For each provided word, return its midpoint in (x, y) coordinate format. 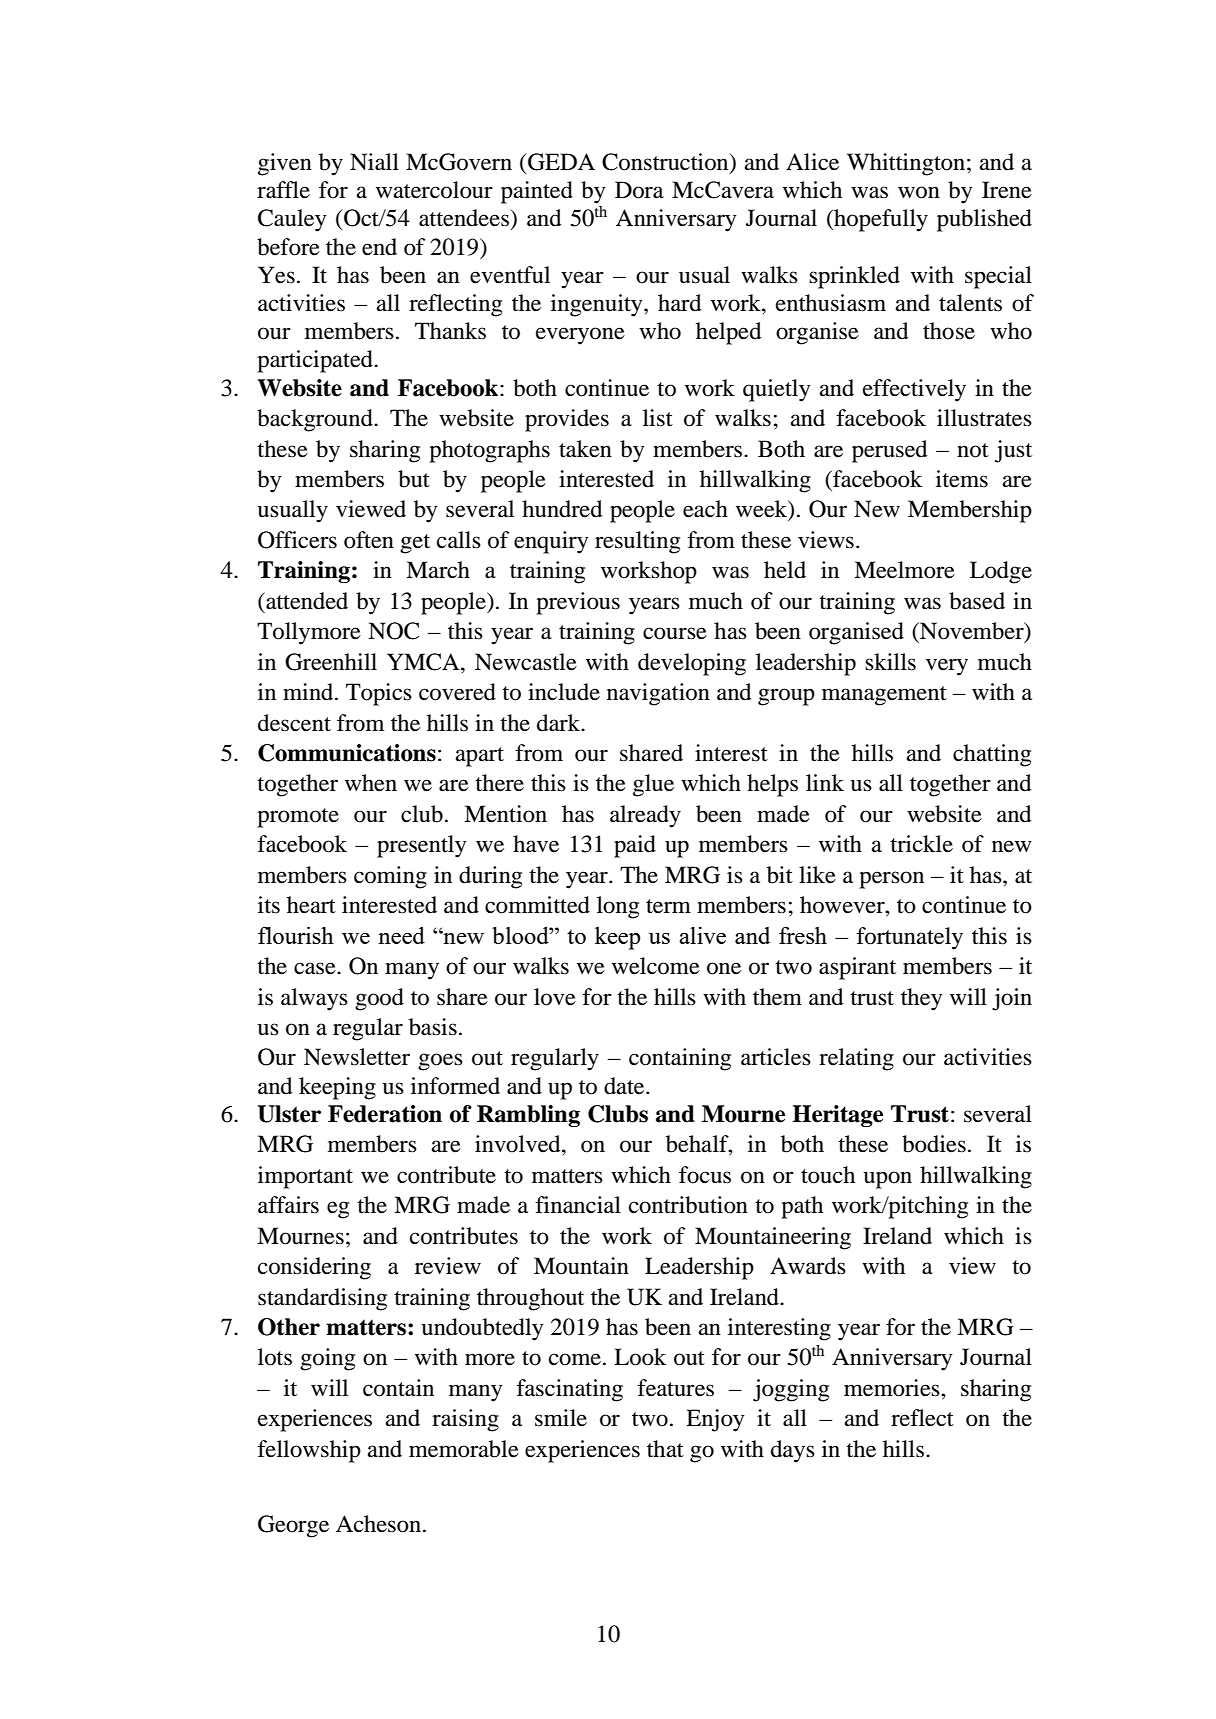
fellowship (309, 1451)
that (665, 1449)
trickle (921, 844)
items (962, 479)
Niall (374, 162)
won (919, 192)
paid (635, 846)
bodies (934, 1144)
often (369, 540)
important (305, 1177)
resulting (637, 542)
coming (390, 877)
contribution (688, 1205)
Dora (639, 190)
